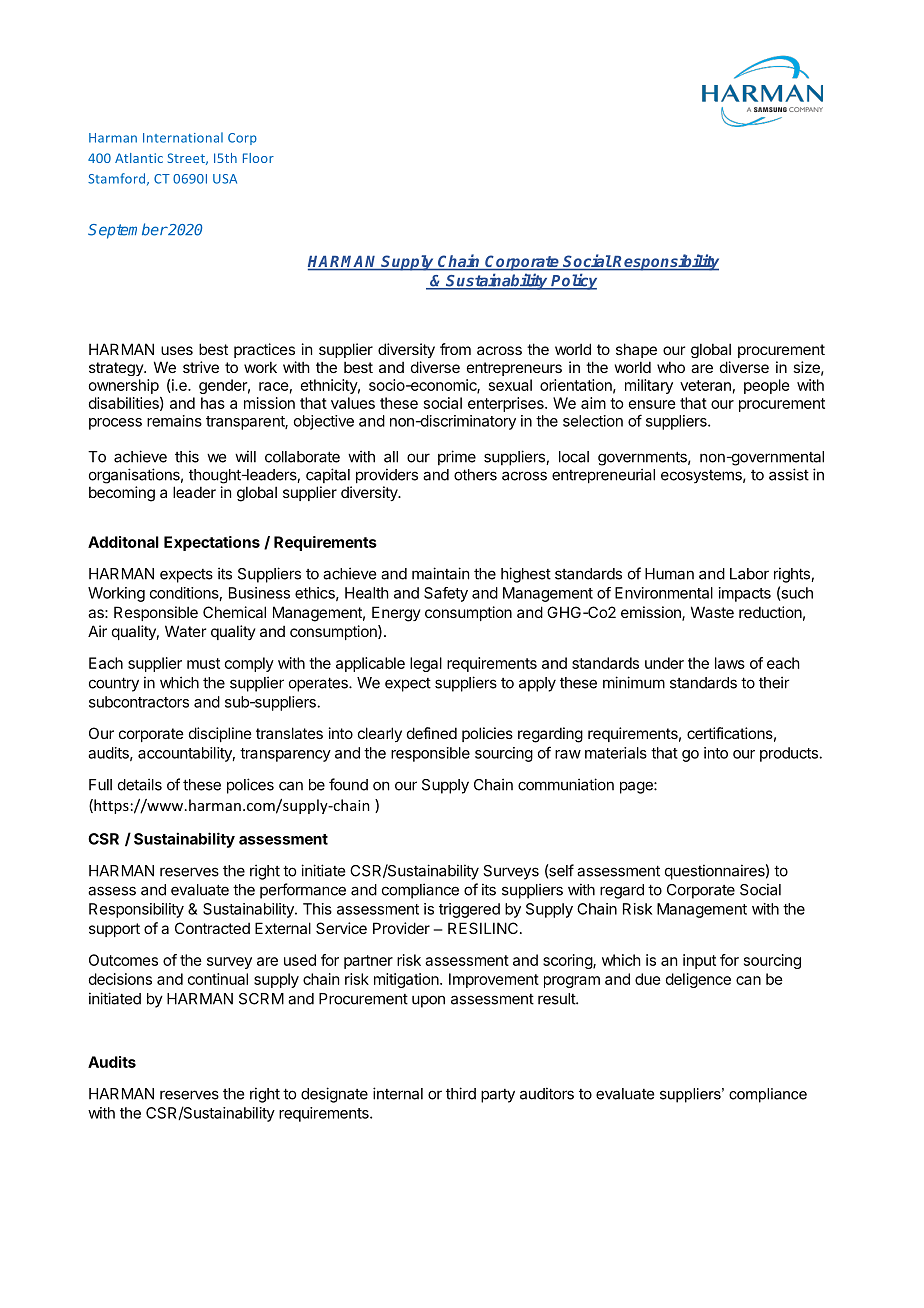  I want to click on assist, so click(789, 474).
